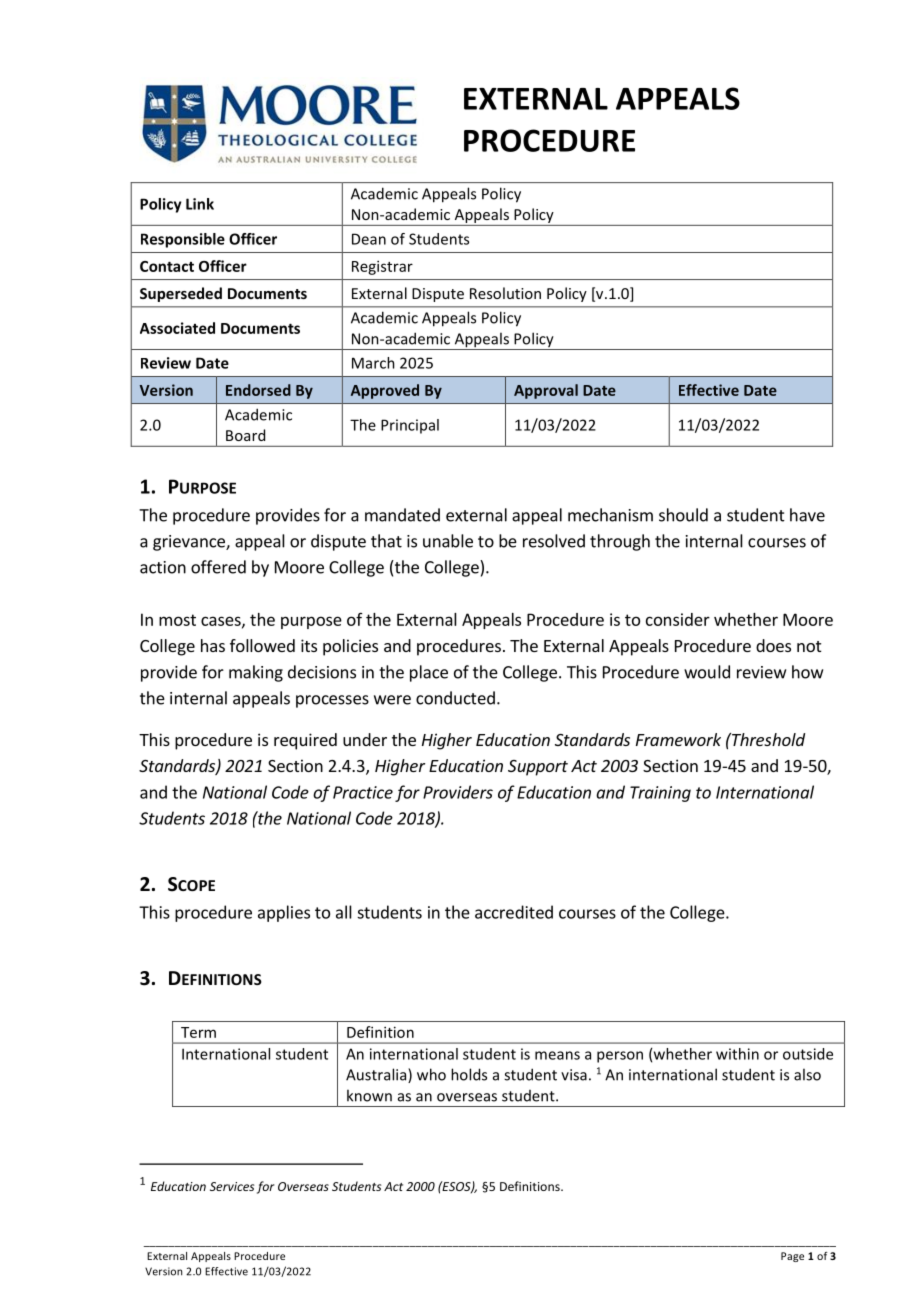 This image has height=1308, width=924. What do you see at coordinates (546, 391) in the image?
I see `Approval` at bounding box center [546, 391].
